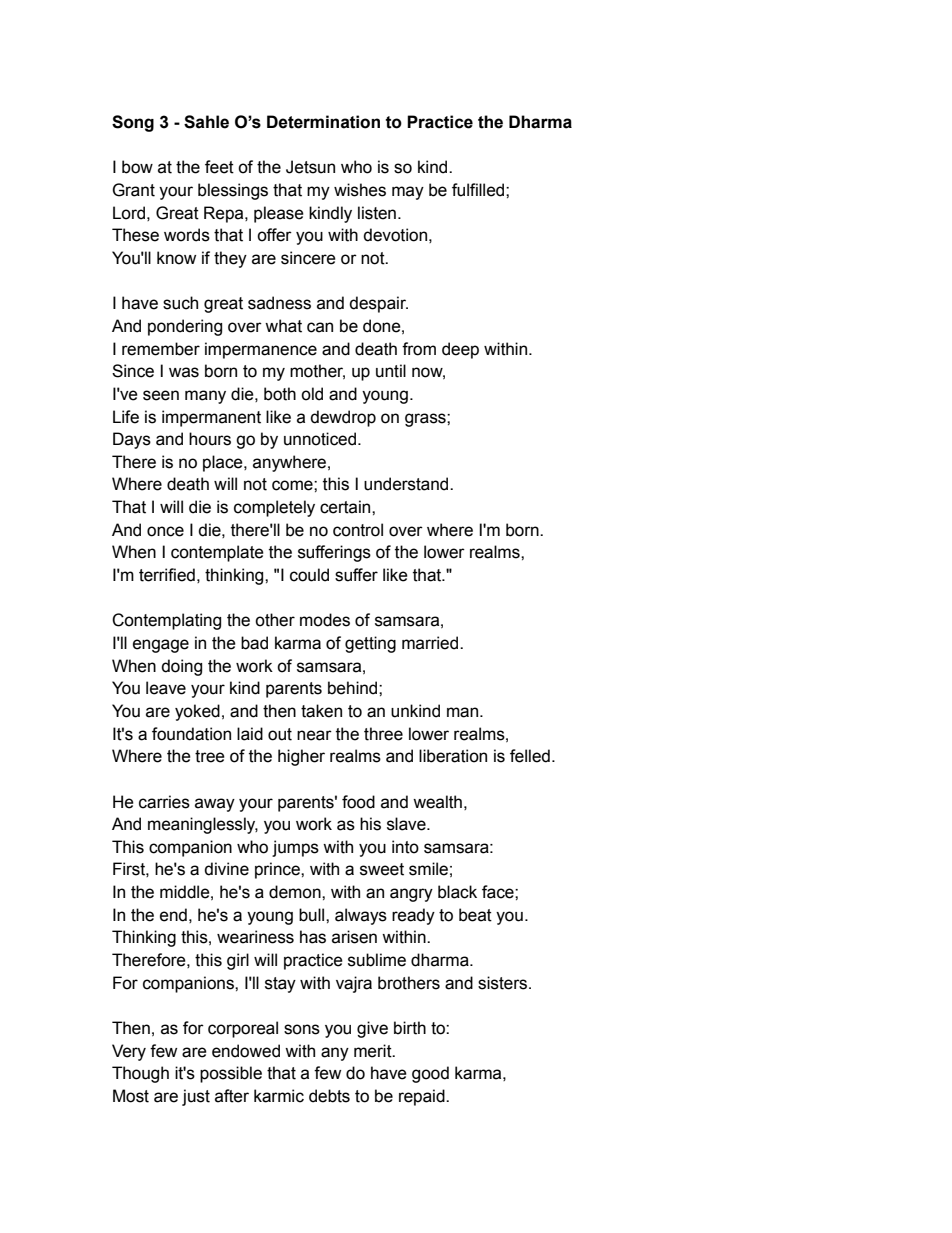 Image resolution: width=952 pixels, height=1233 pixels. I want to click on foundation, so click(191, 734).
